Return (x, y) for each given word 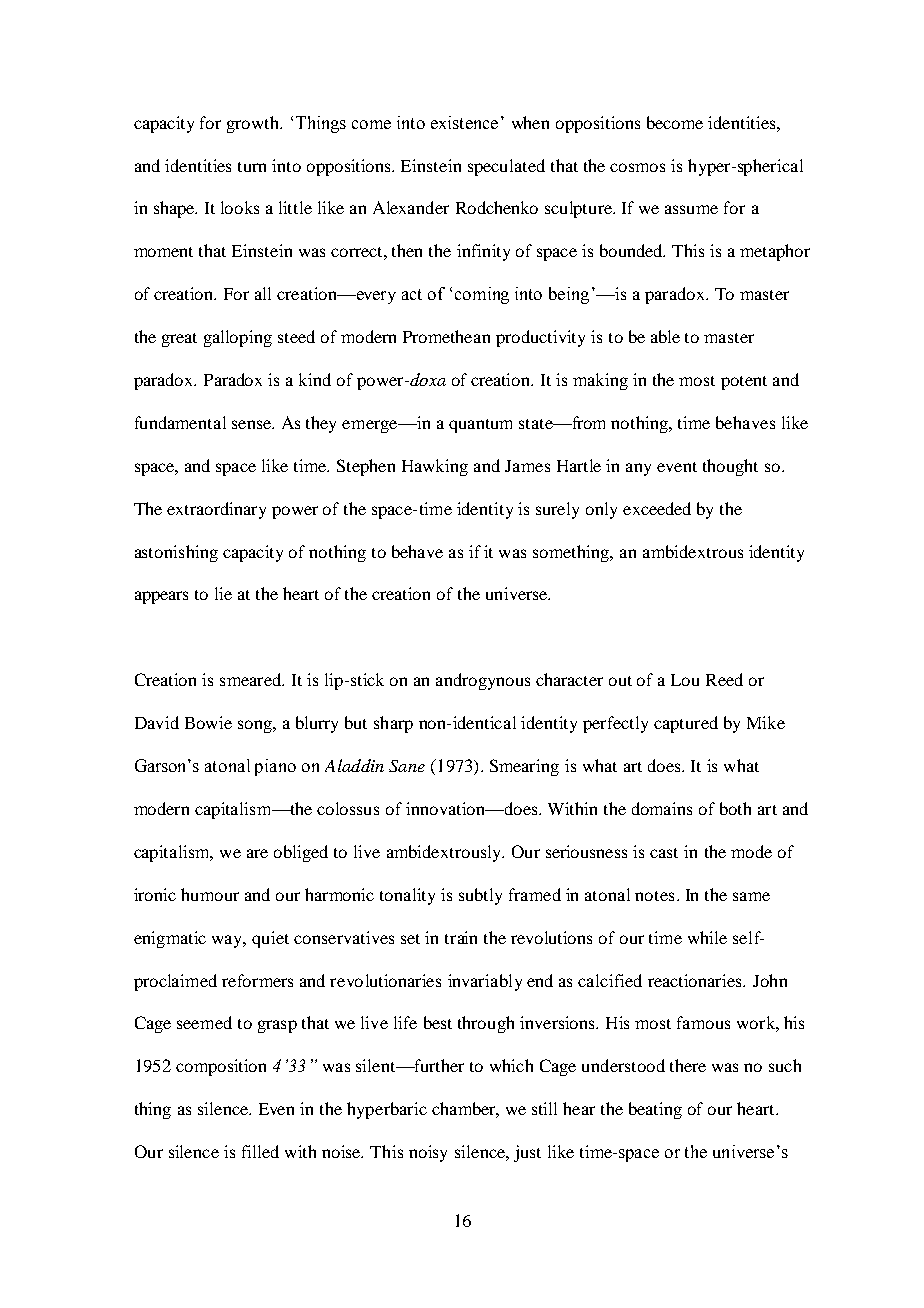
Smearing (524, 767)
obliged (301, 853)
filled (260, 1151)
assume (691, 209)
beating (655, 1110)
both (735, 808)
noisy (428, 1153)
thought (730, 467)
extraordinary (216, 510)
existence (464, 122)
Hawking (435, 467)
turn (252, 167)
